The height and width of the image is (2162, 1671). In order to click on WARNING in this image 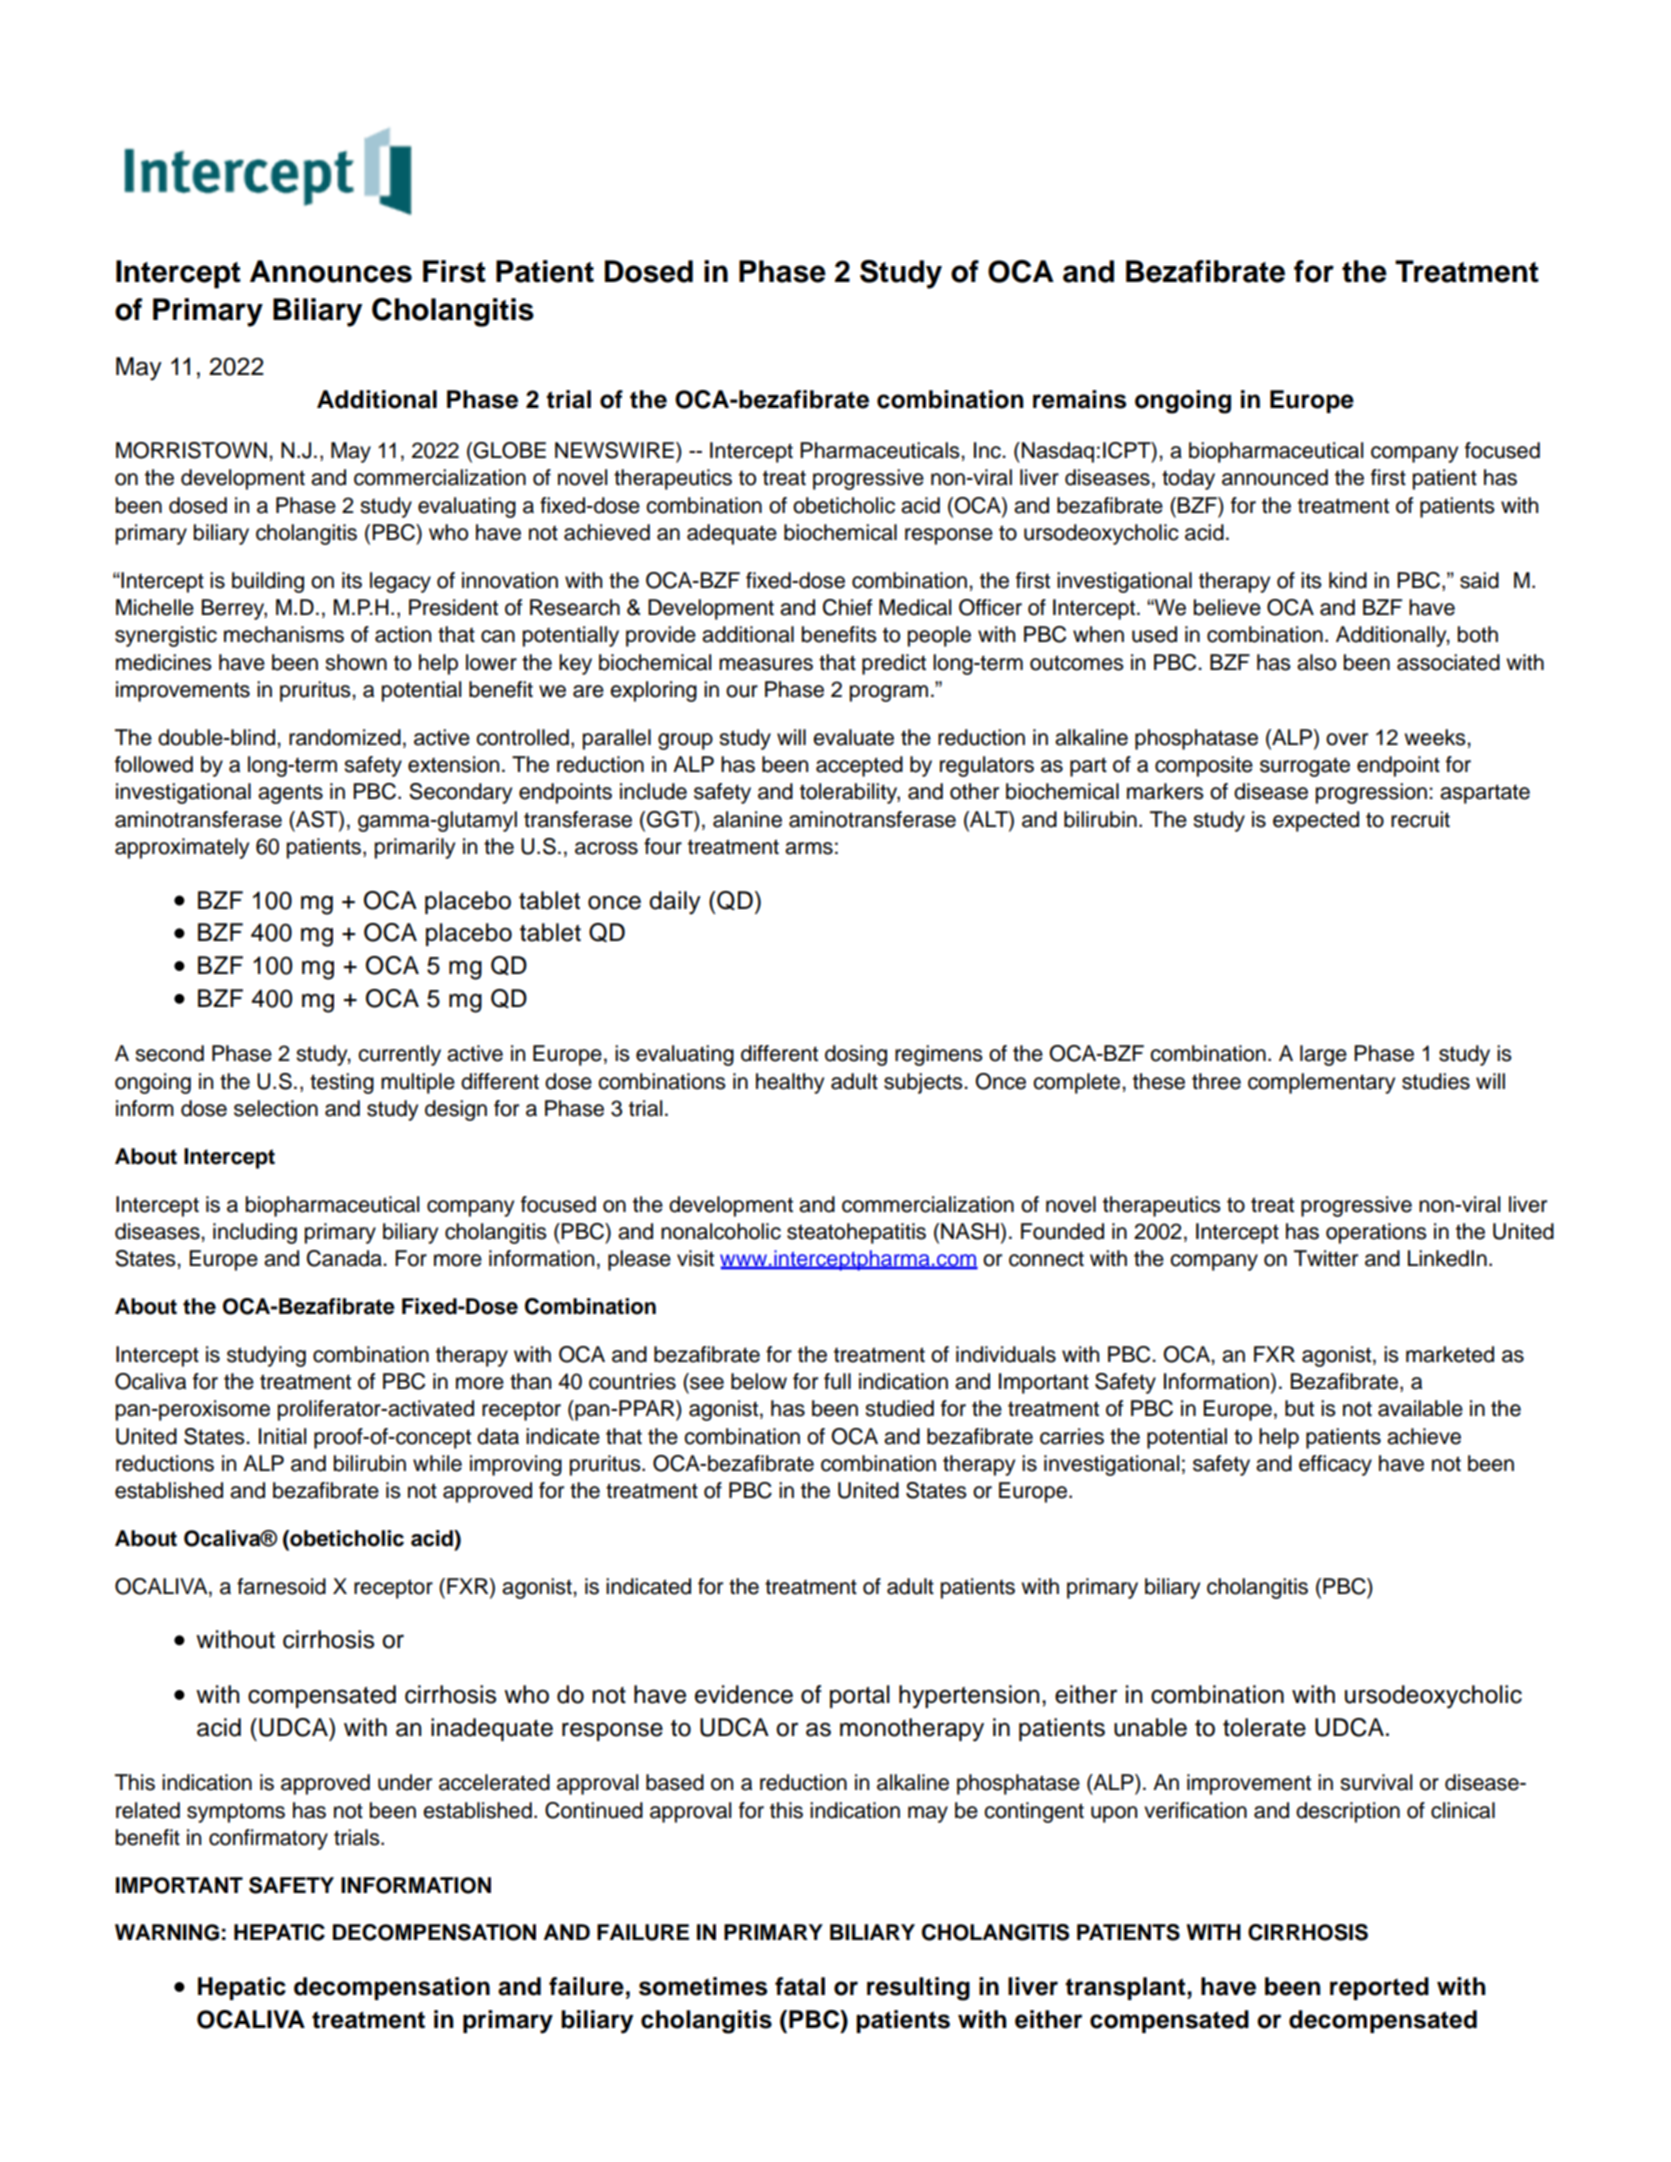, I will do `click(167, 1932)`.
